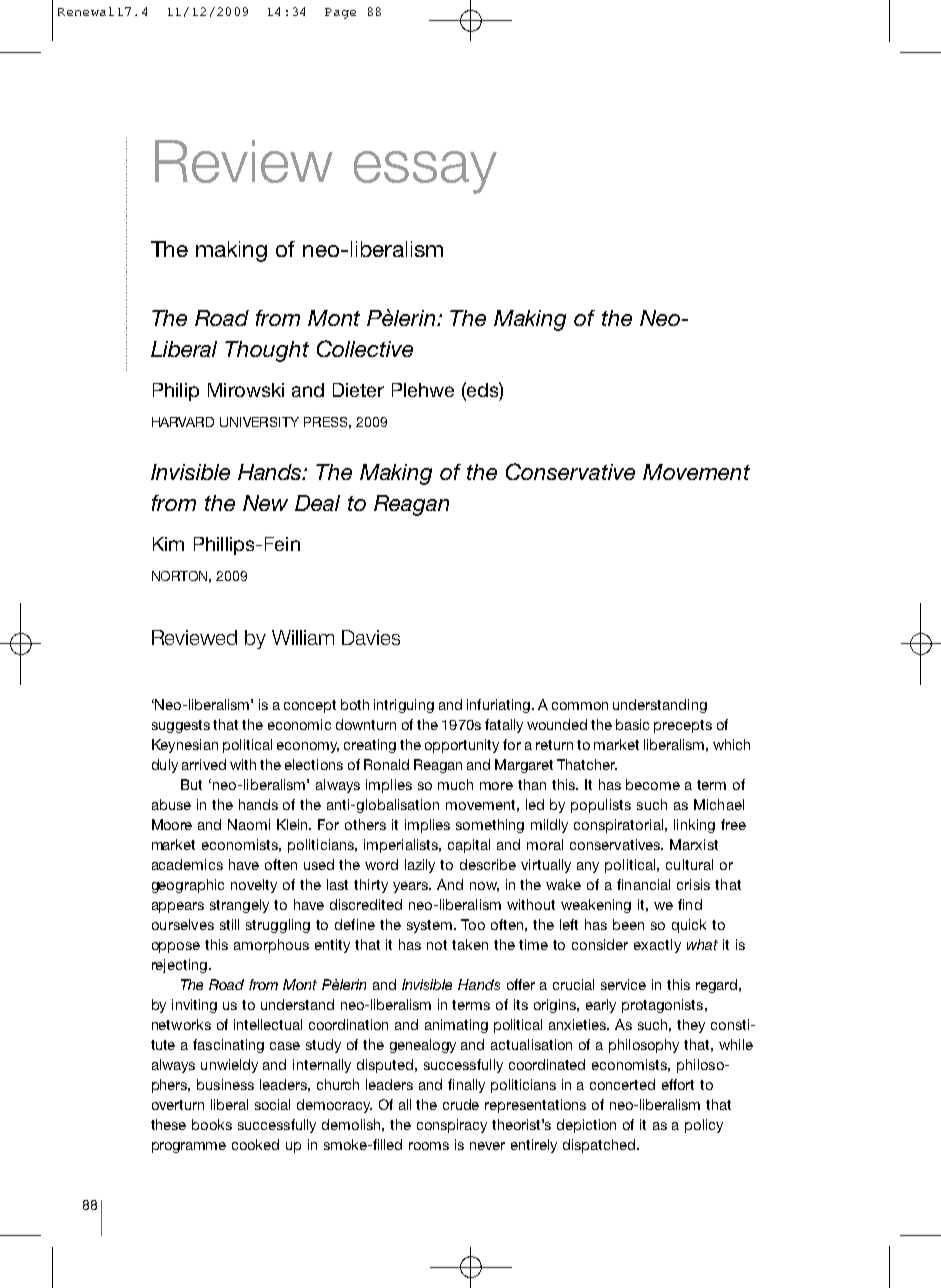 This document has height=1288, width=941. I want to click on books, so click(212, 1124).
